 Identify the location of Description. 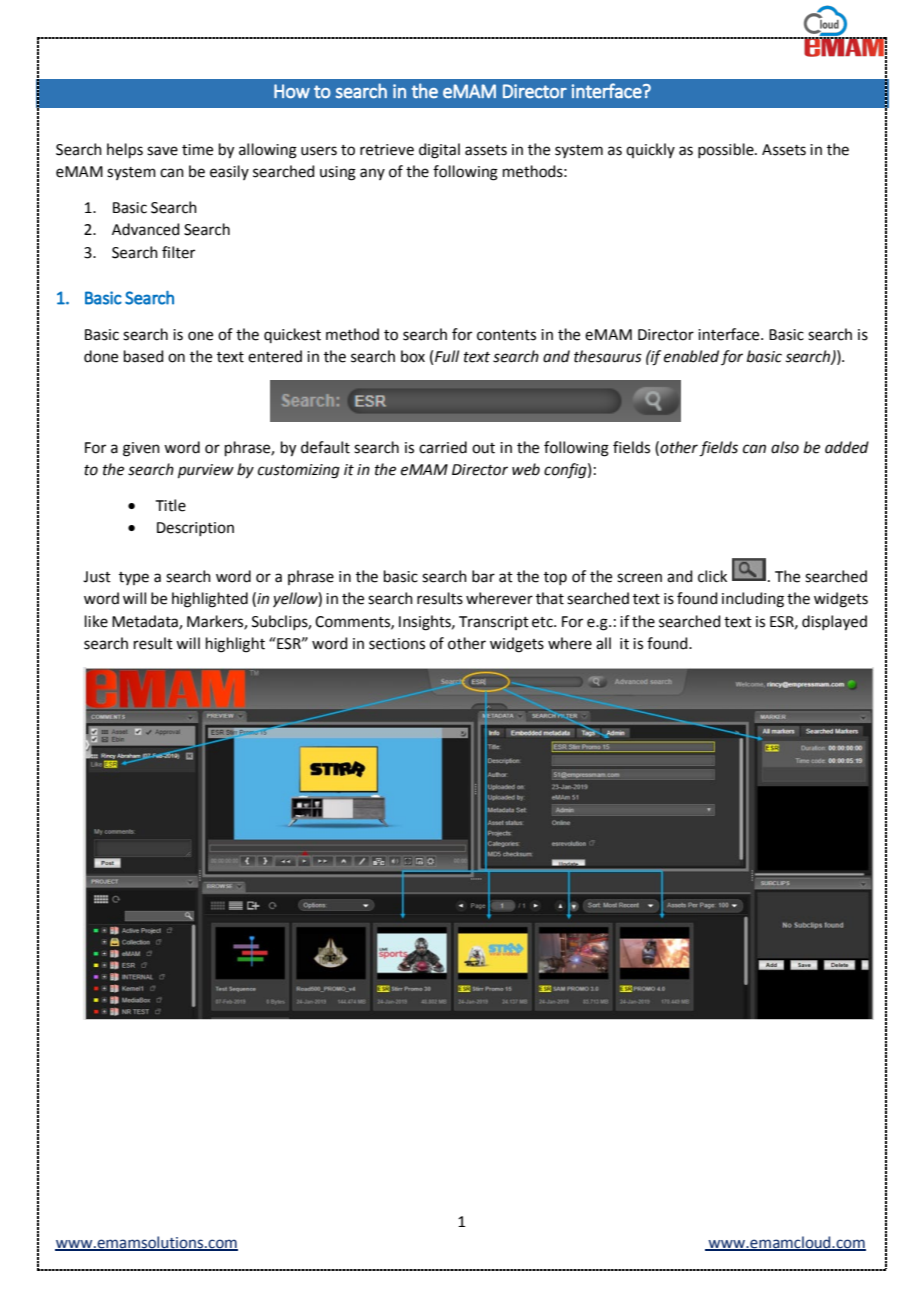
(195, 529).
